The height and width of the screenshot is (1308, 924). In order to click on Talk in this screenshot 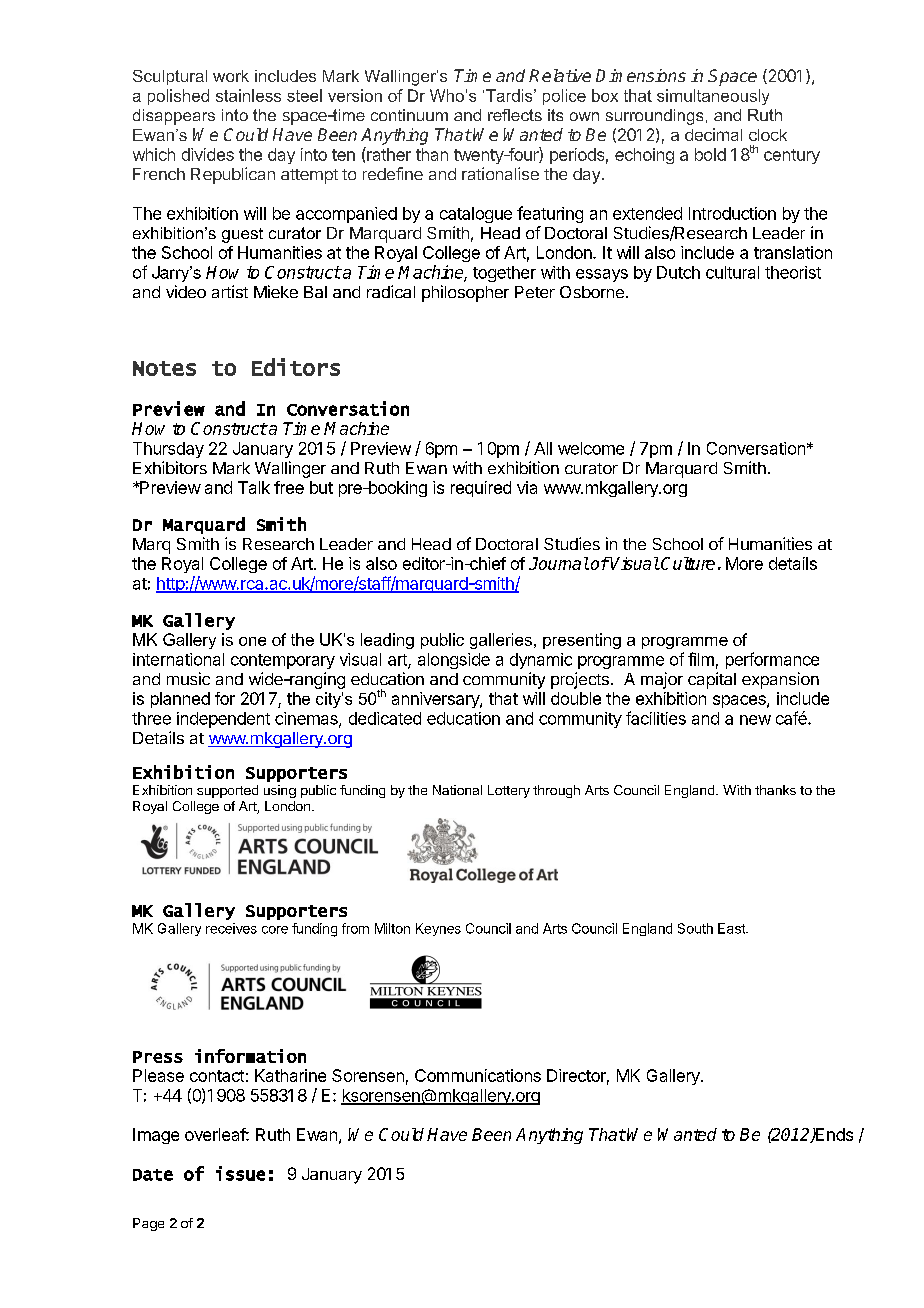, I will do `click(254, 487)`.
